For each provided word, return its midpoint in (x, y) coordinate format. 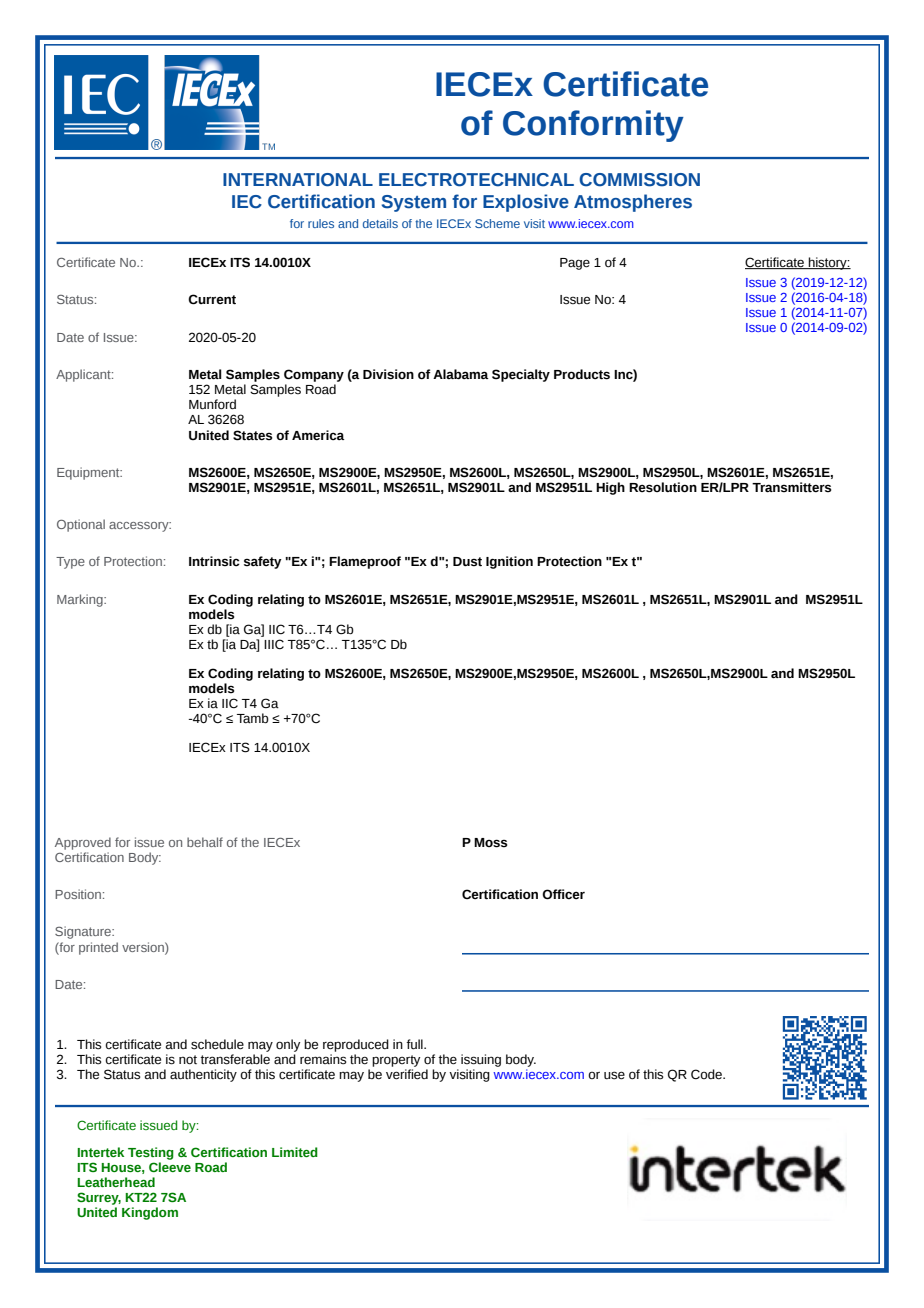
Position (78, 894)
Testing (151, 1153)
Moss (490, 843)
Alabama (461, 374)
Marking (81, 600)
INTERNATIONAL (298, 180)
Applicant (84, 375)
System (414, 203)
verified (407, 1074)
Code (707, 1074)
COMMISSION (639, 180)
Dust (467, 562)
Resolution (663, 487)
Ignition (509, 562)
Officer (563, 894)
